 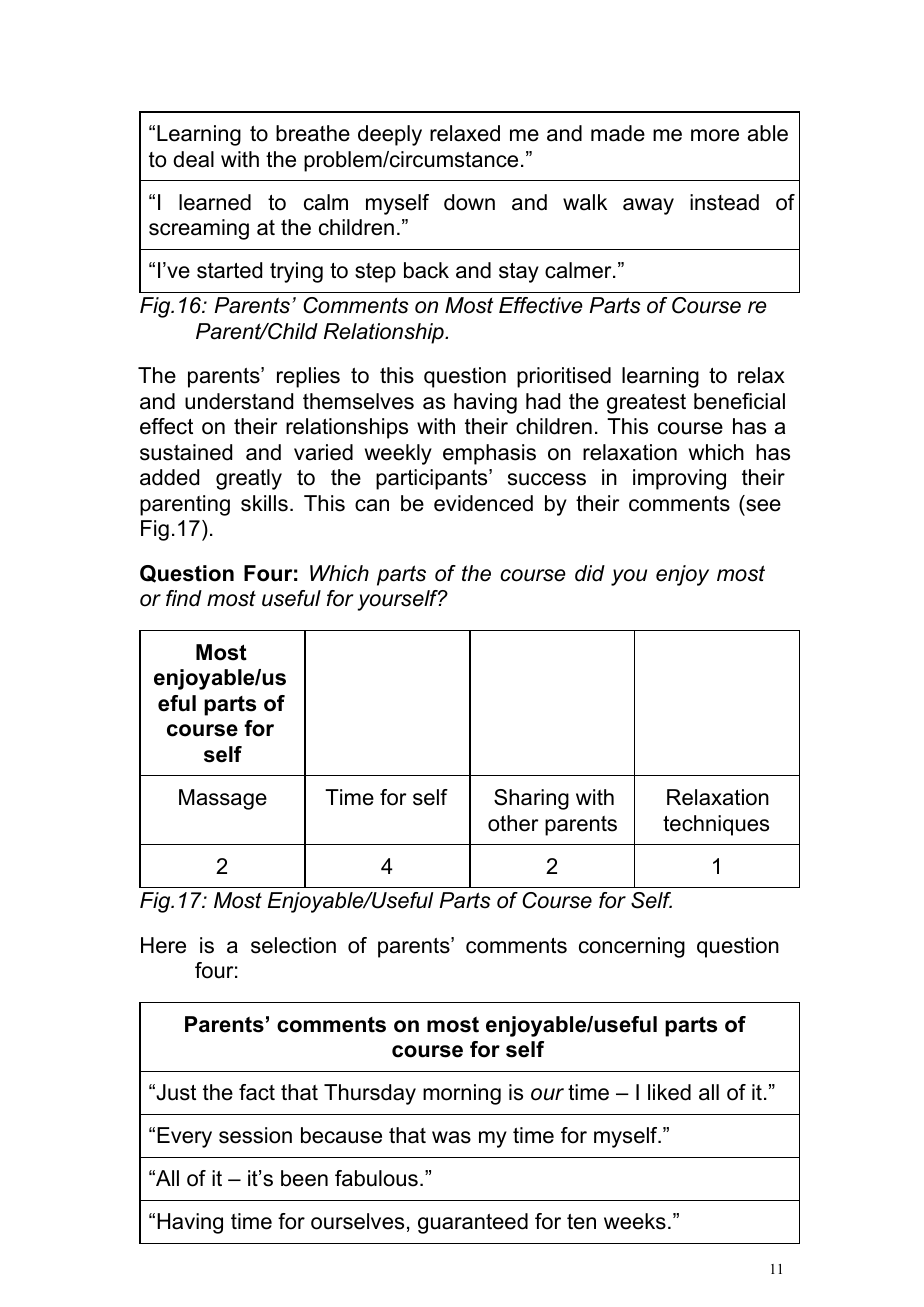 What do you see at coordinates (255, 1135) in the screenshot?
I see `session` at bounding box center [255, 1135].
